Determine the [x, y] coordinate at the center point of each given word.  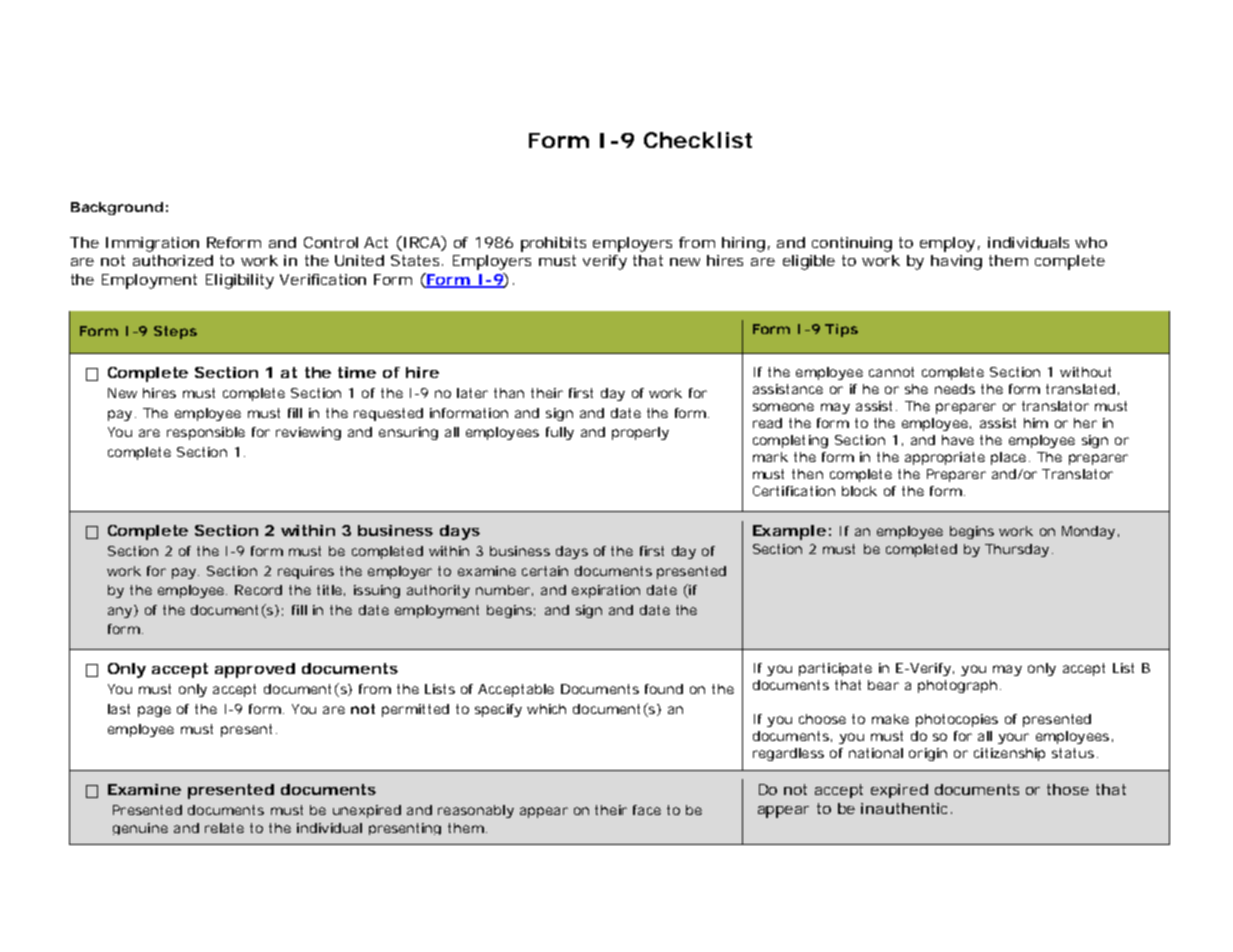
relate [224, 828]
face [647, 810]
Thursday [1017, 550]
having [956, 262]
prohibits [553, 244]
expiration [606, 591]
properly [640, 433]
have [958, 440]
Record [258, 590]
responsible [206, 433]
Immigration [152, 244]
